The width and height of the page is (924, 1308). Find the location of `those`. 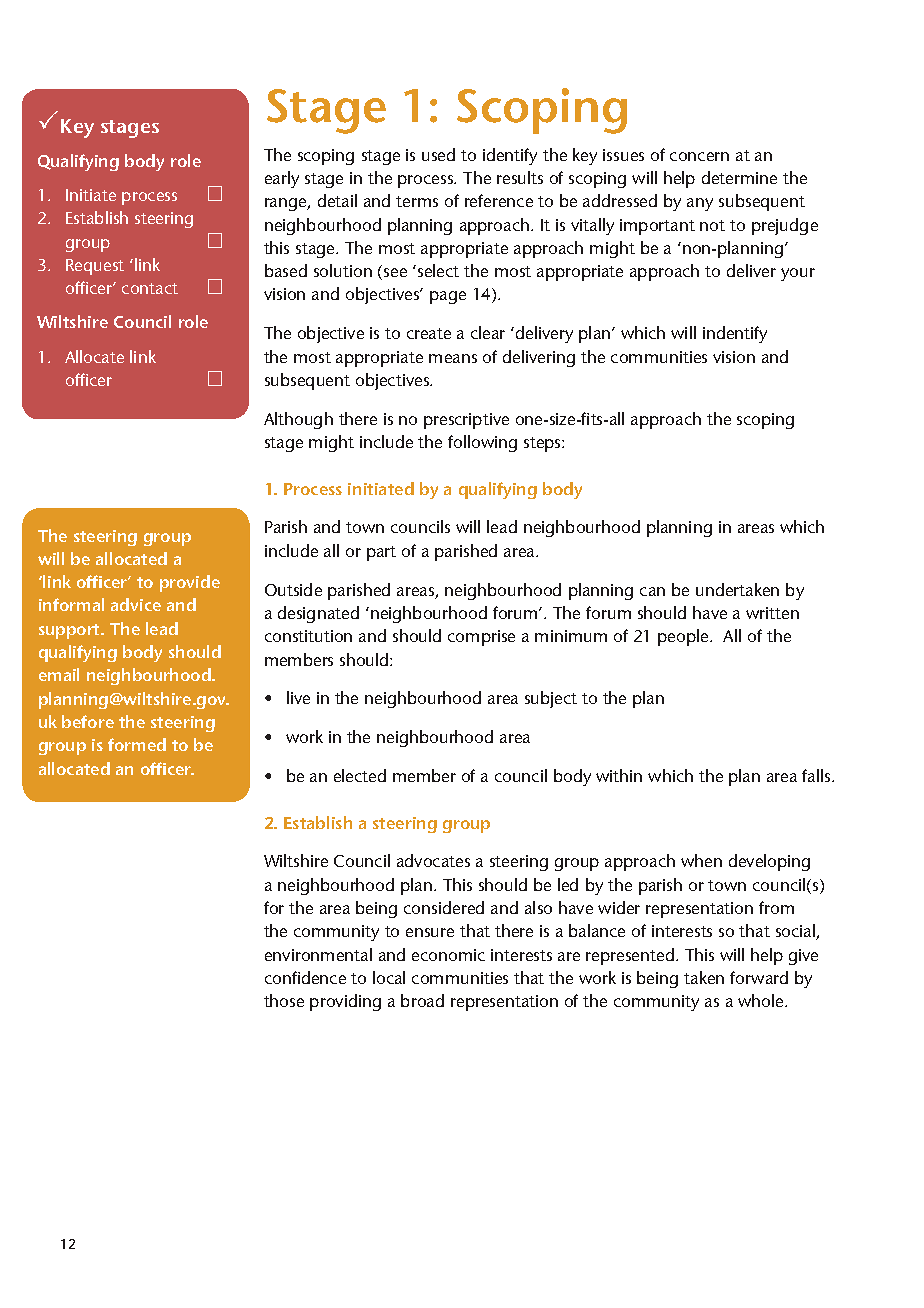

those is located at coordinates (284, 1000).
